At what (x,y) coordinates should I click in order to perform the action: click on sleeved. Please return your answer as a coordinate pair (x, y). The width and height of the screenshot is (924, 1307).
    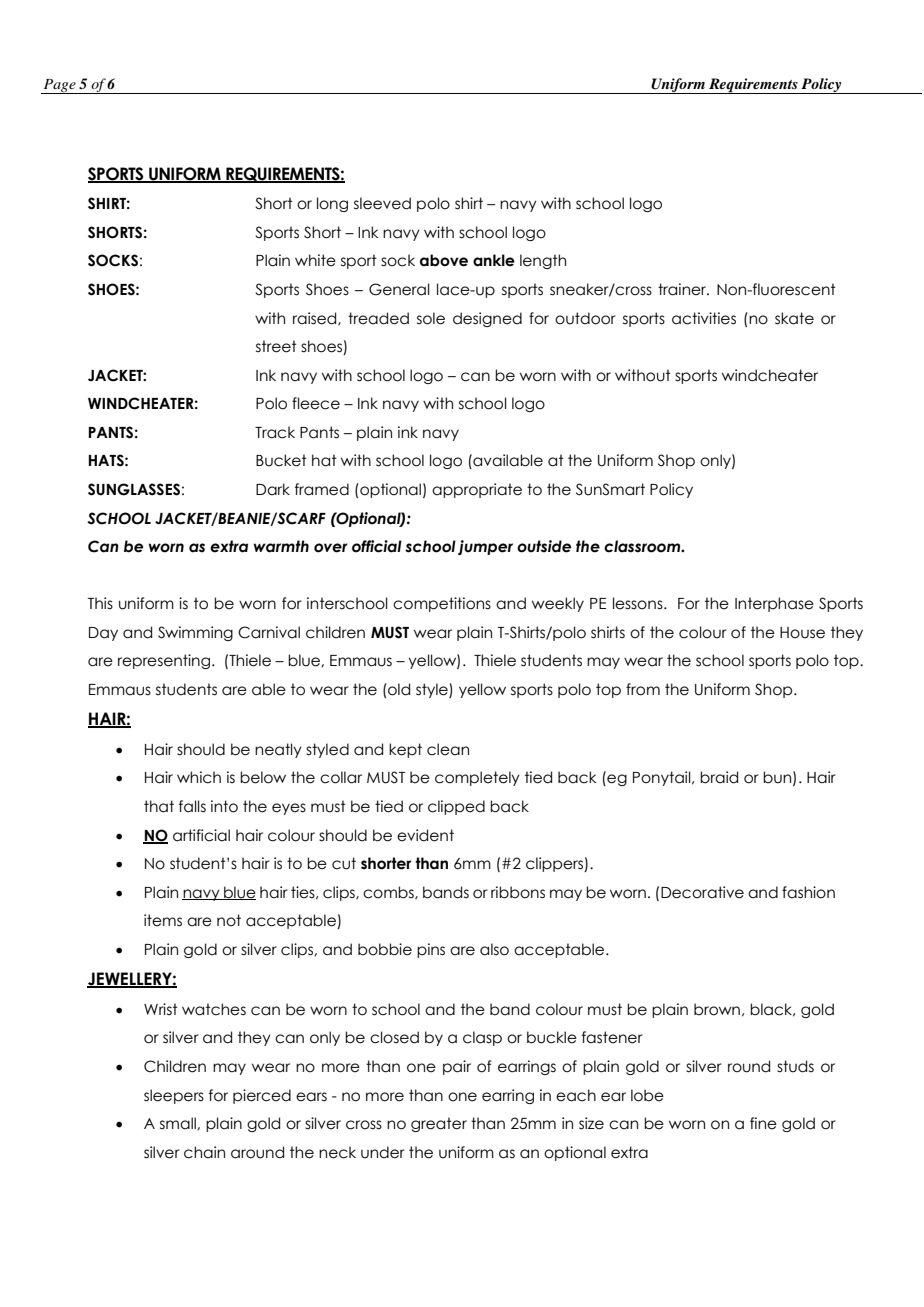
    Looking at the image, I should click on (382, 203).
